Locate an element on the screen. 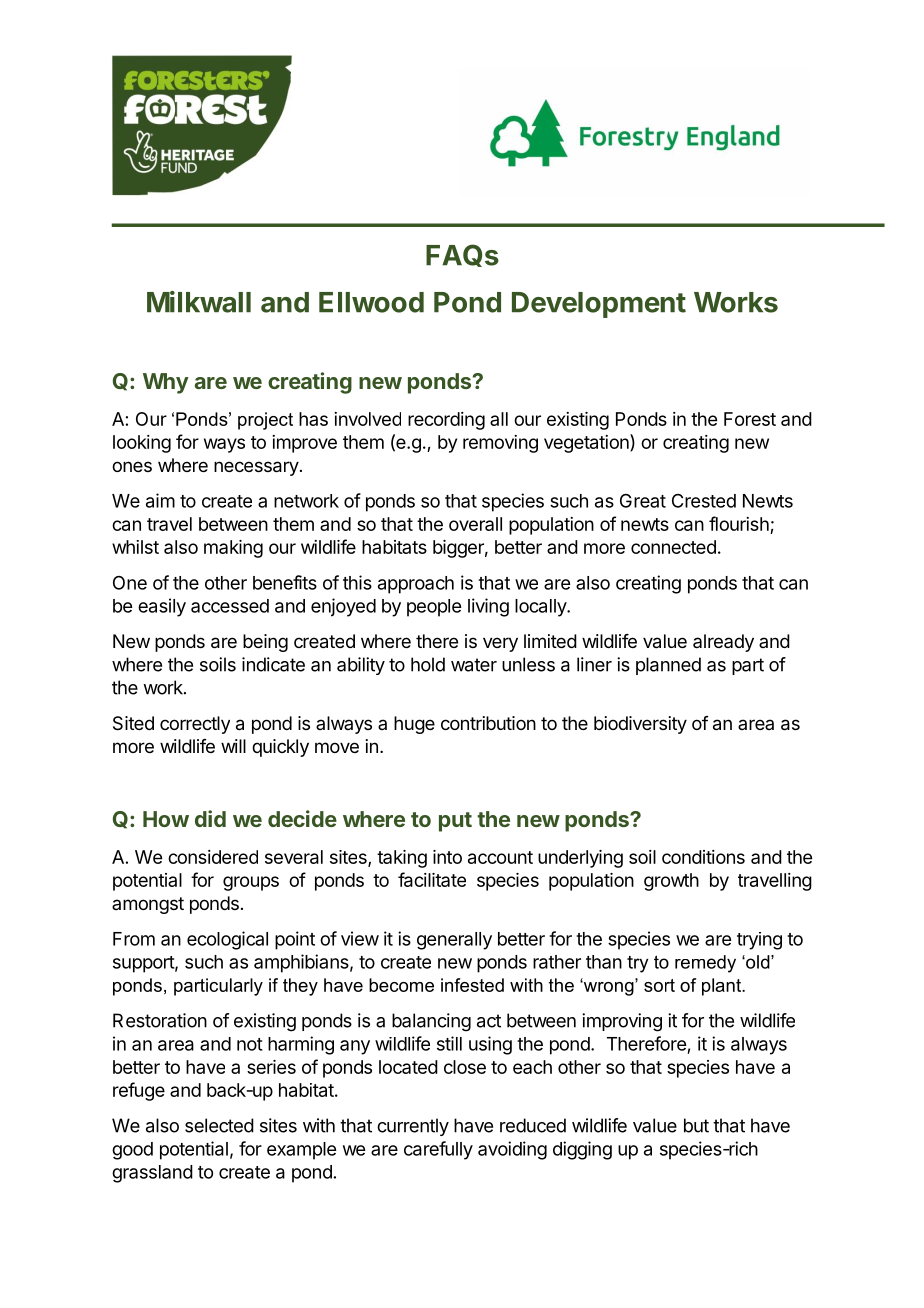  already is located at coordinates (723, 643).
